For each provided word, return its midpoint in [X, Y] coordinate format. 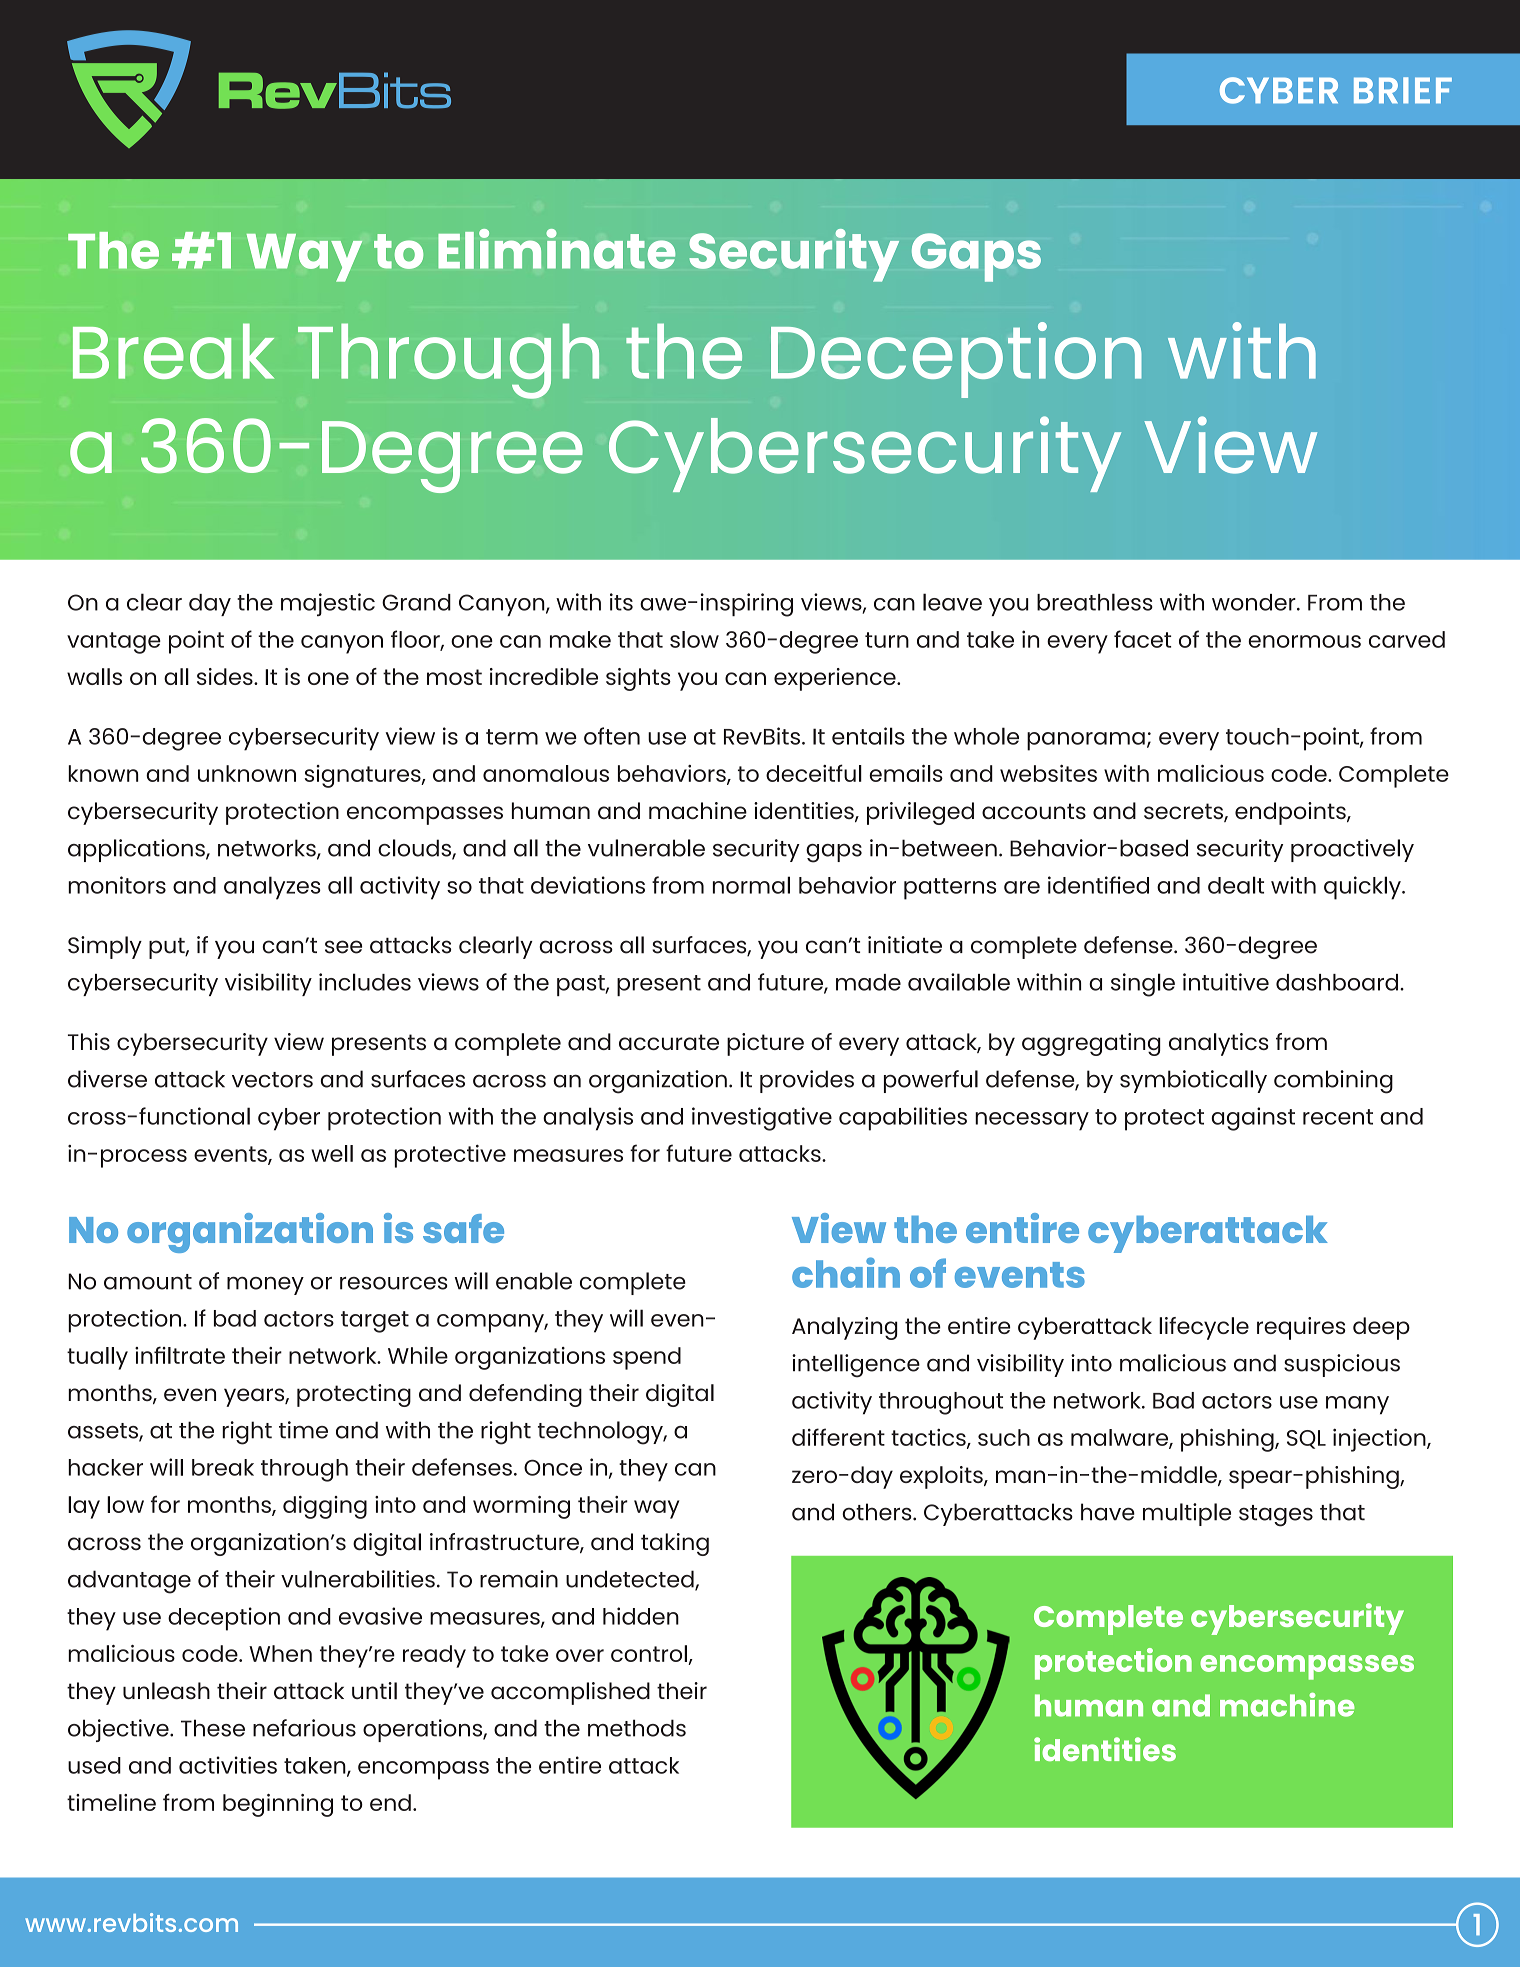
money [265, 1286]
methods [637, 1728]
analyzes [272, 888]
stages [1276, 1516]
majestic [328, 604]
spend [647, 1358]
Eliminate [556, 249]
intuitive [1226, 982]
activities [228, 1765]
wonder [1255, 602]
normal [751, 885]
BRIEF [1403, 90]
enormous [1304, 641]
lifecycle [1204, 1328]
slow [694, 639]
